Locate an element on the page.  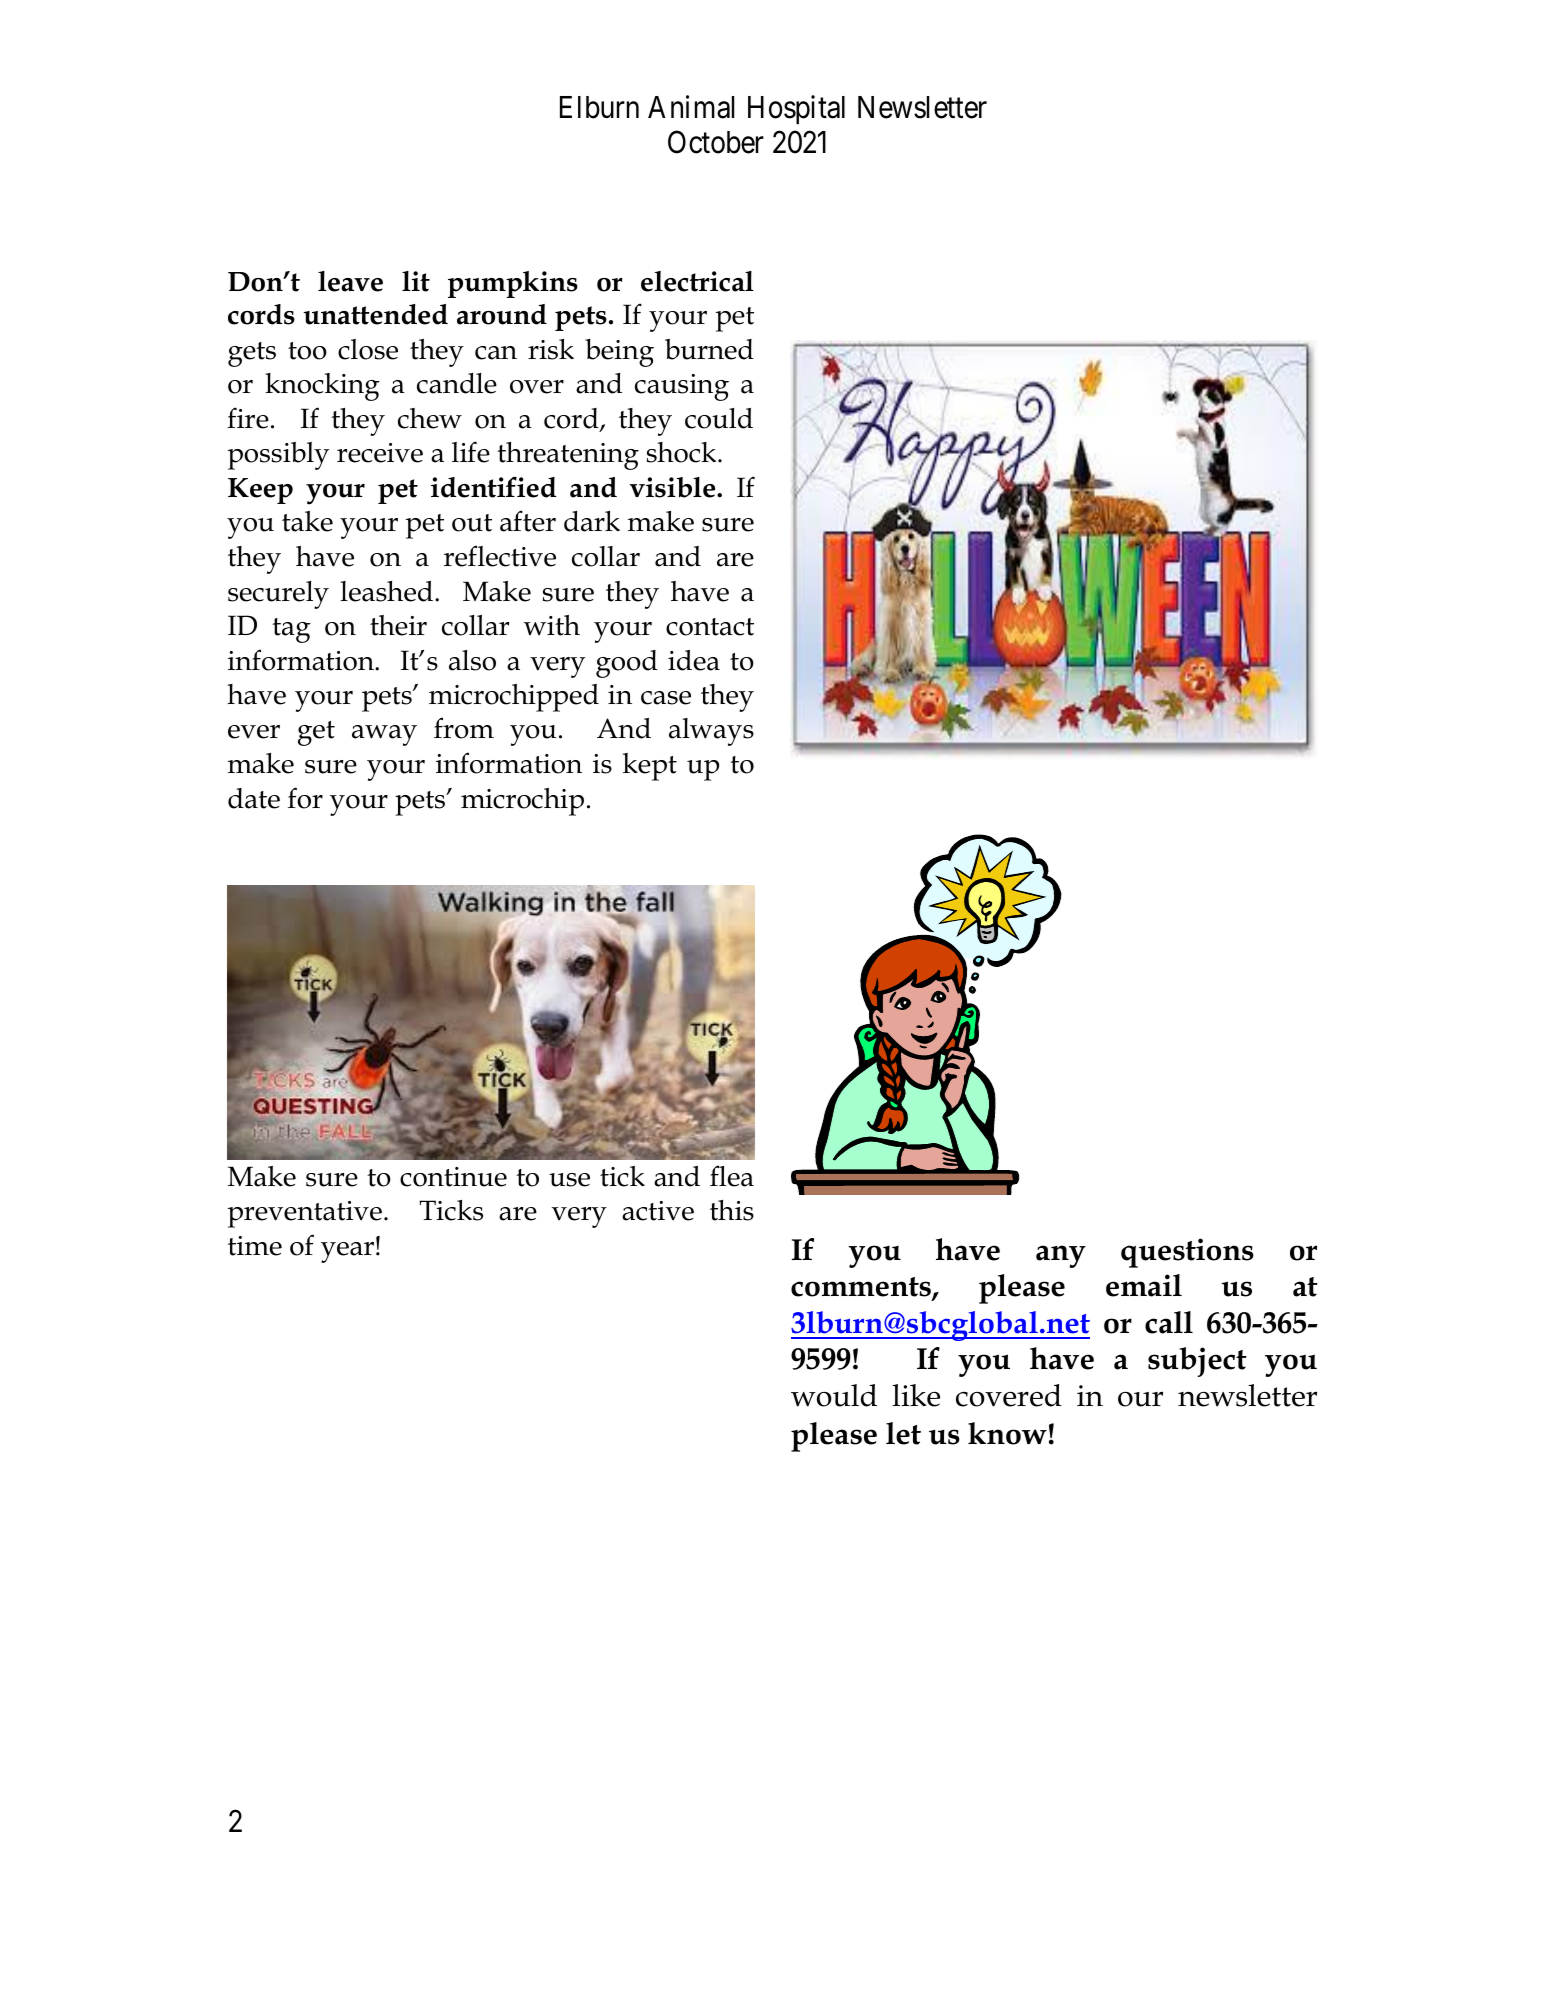
time is located at coordinates (255, 1246).
